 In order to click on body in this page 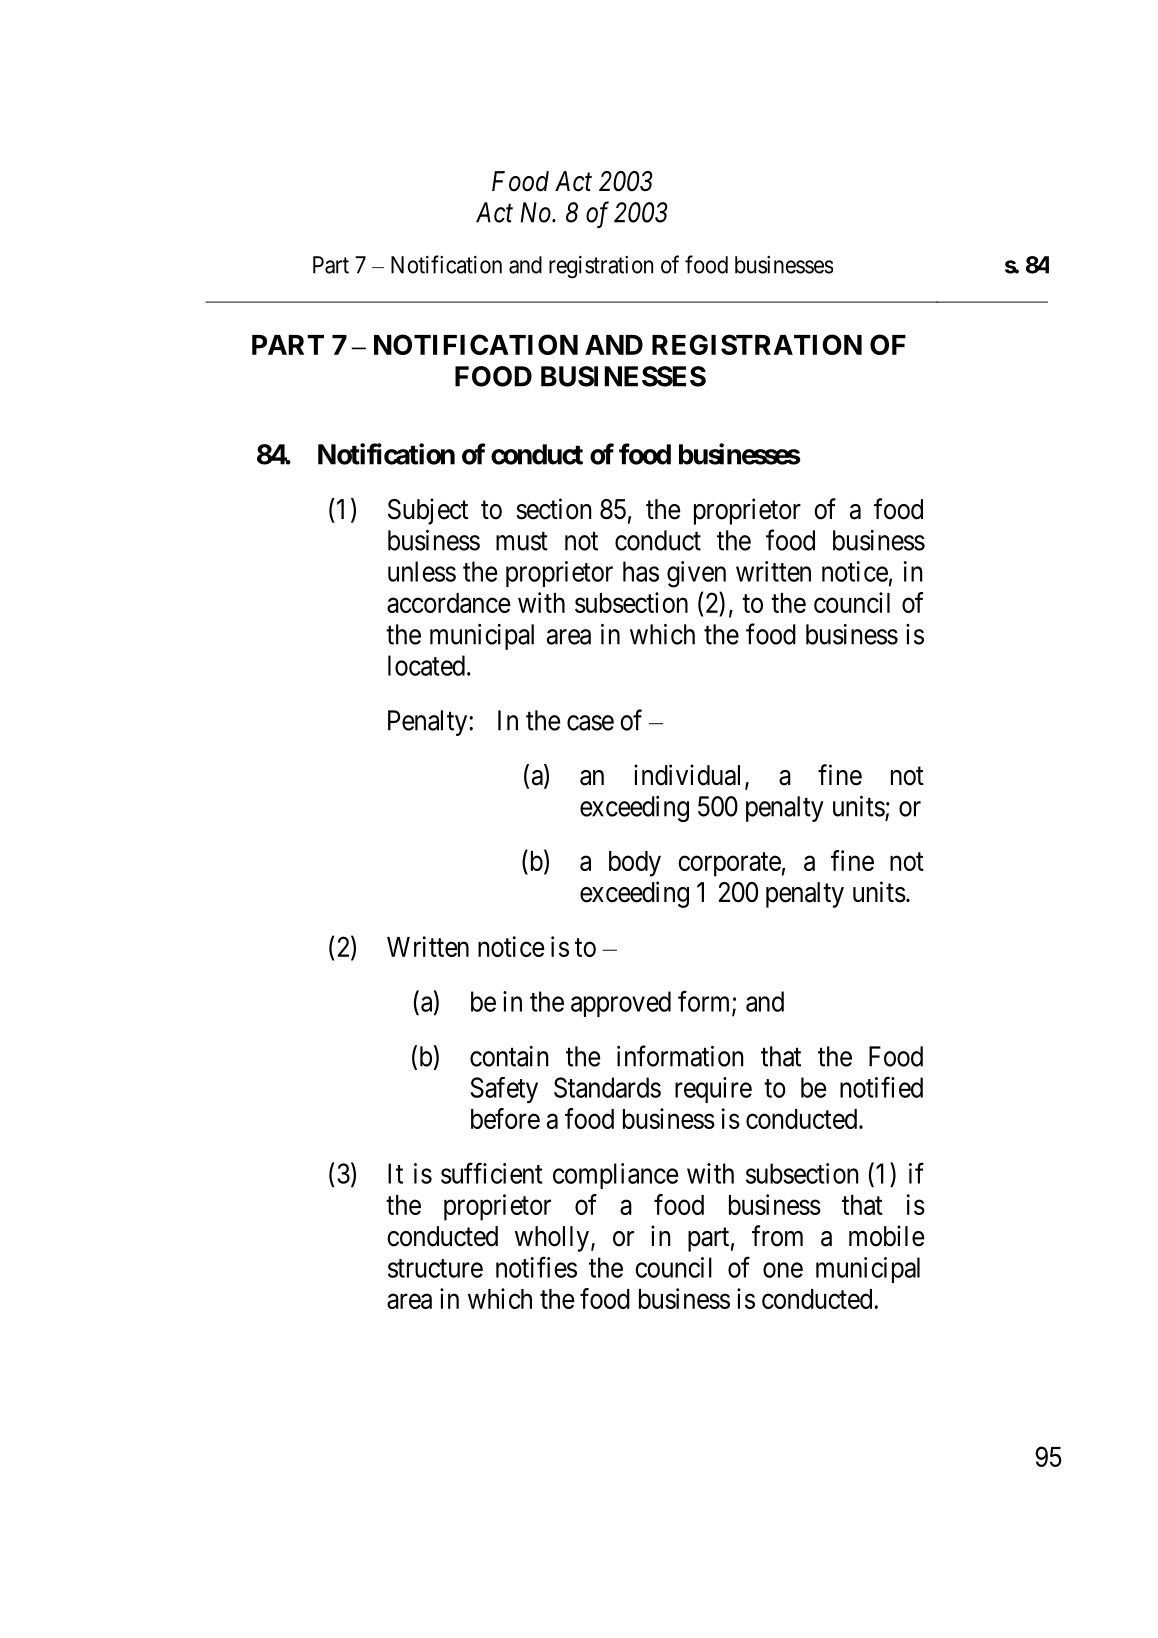, I will do `click(635, 864)`.
